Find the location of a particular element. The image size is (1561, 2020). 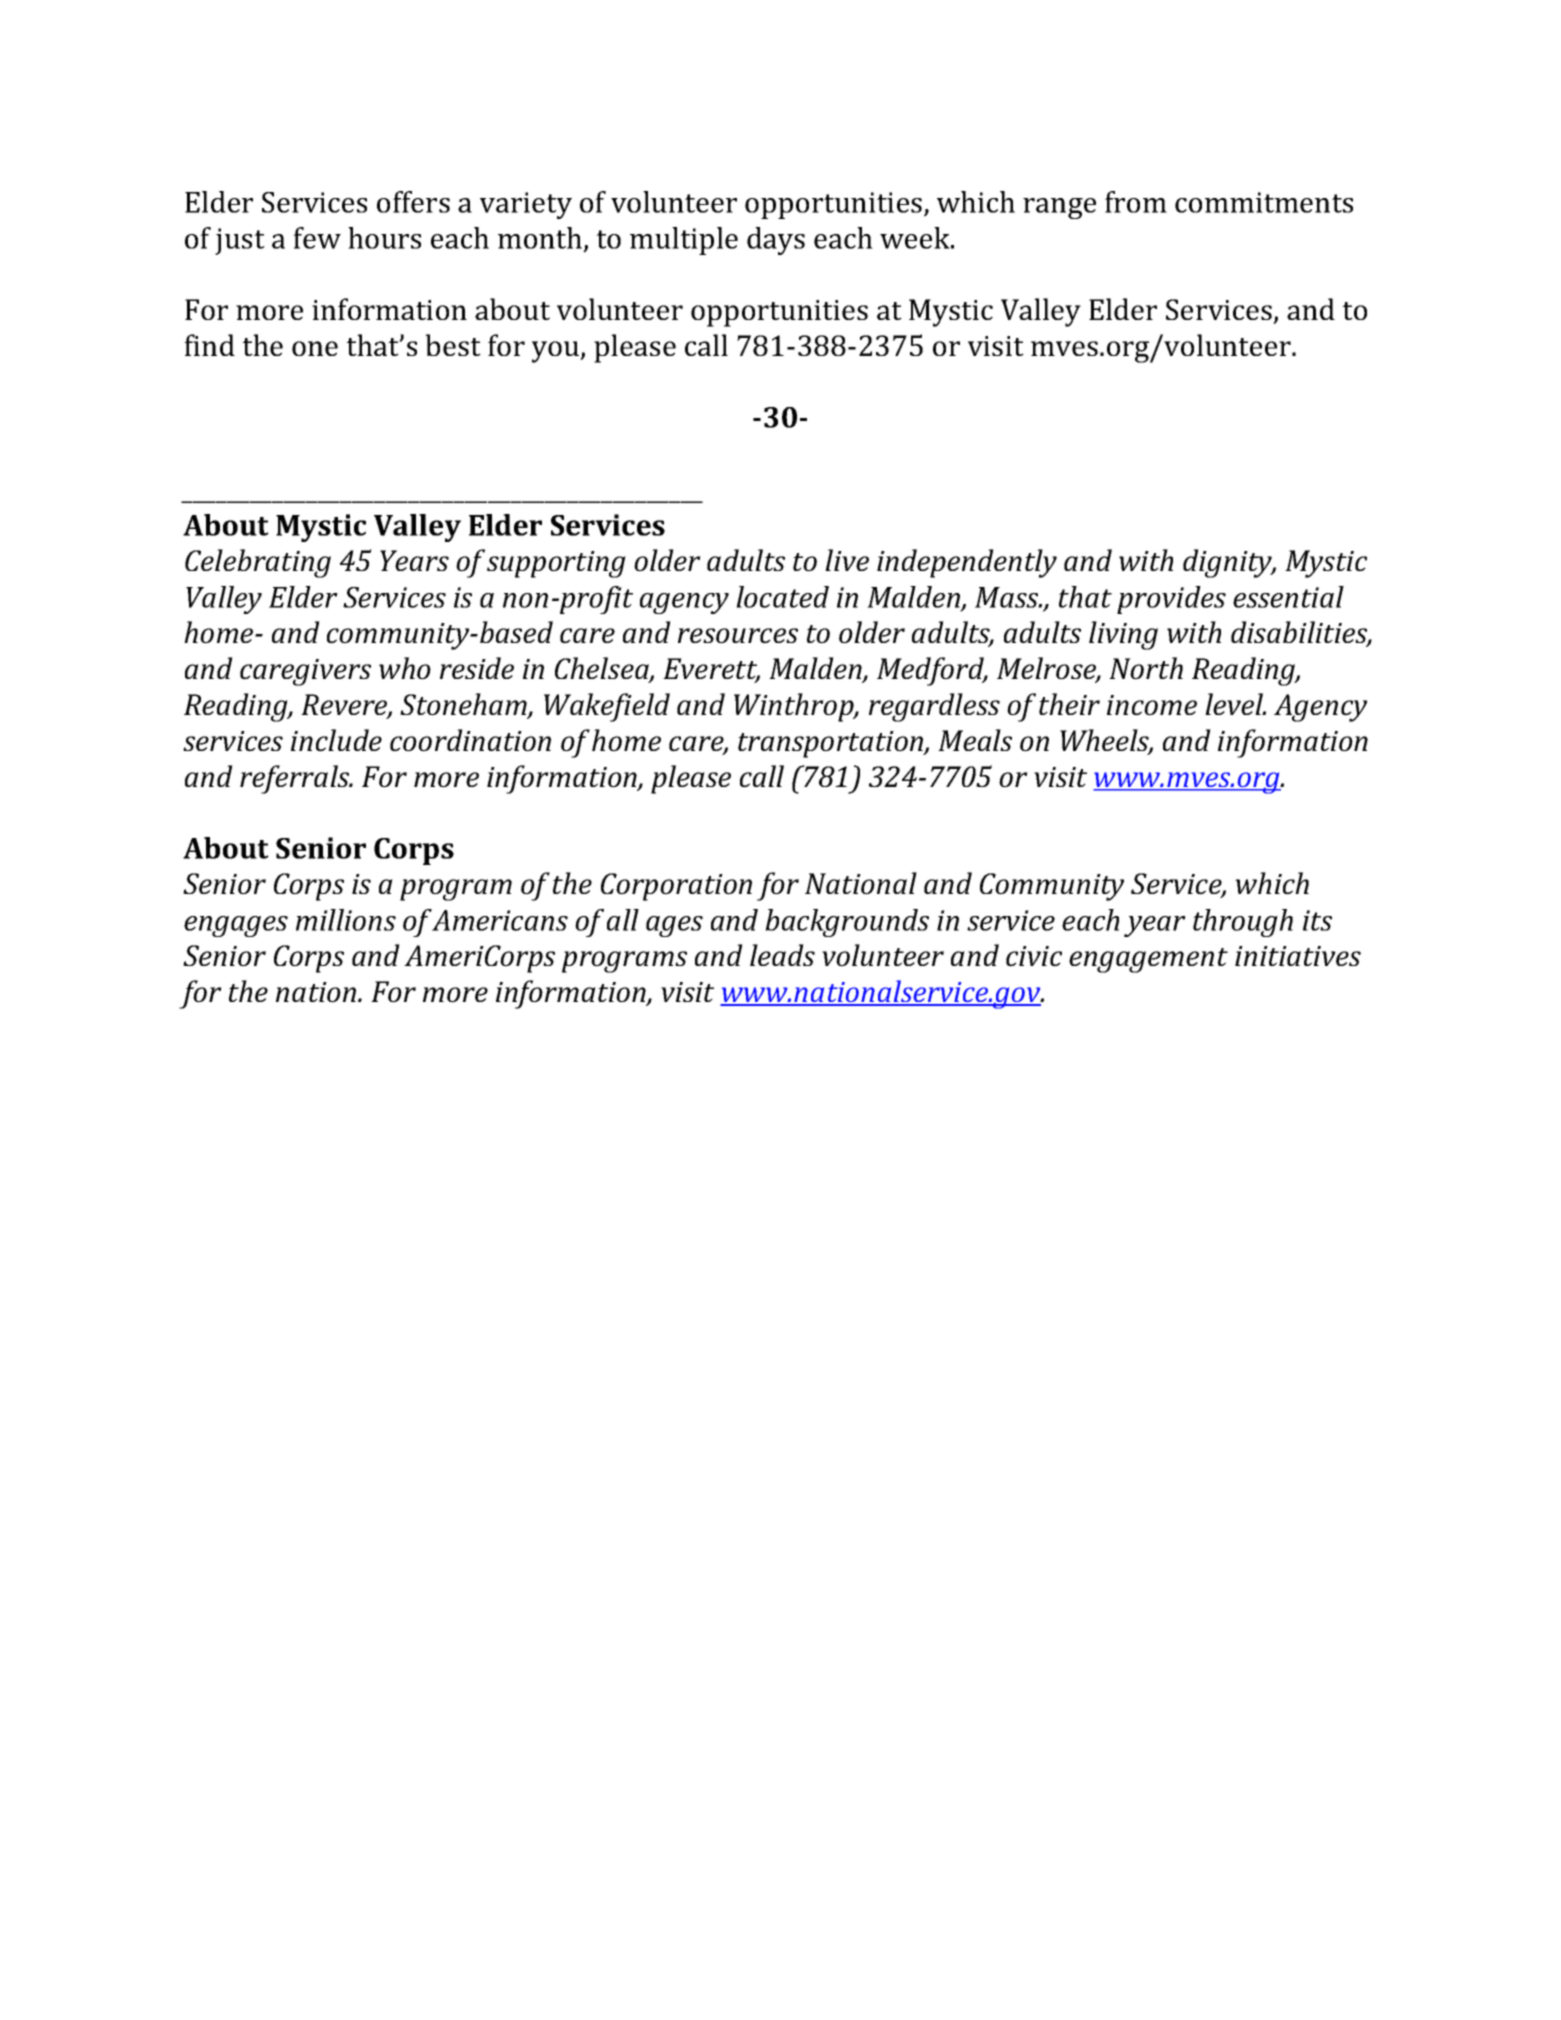

provides is located at coordinates (1171, 600).
